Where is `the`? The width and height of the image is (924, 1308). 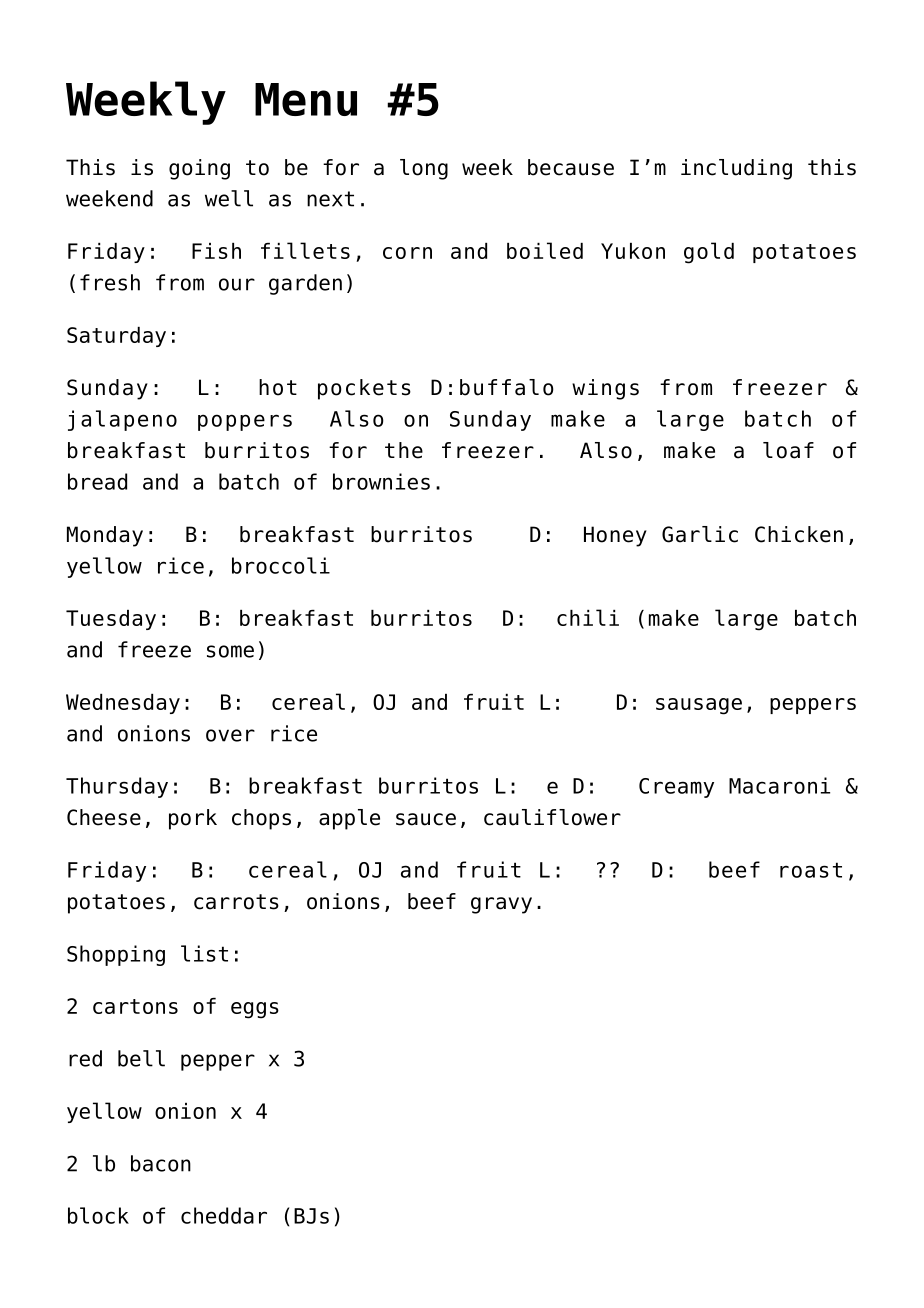
the is located at coordinates (404, 450).
